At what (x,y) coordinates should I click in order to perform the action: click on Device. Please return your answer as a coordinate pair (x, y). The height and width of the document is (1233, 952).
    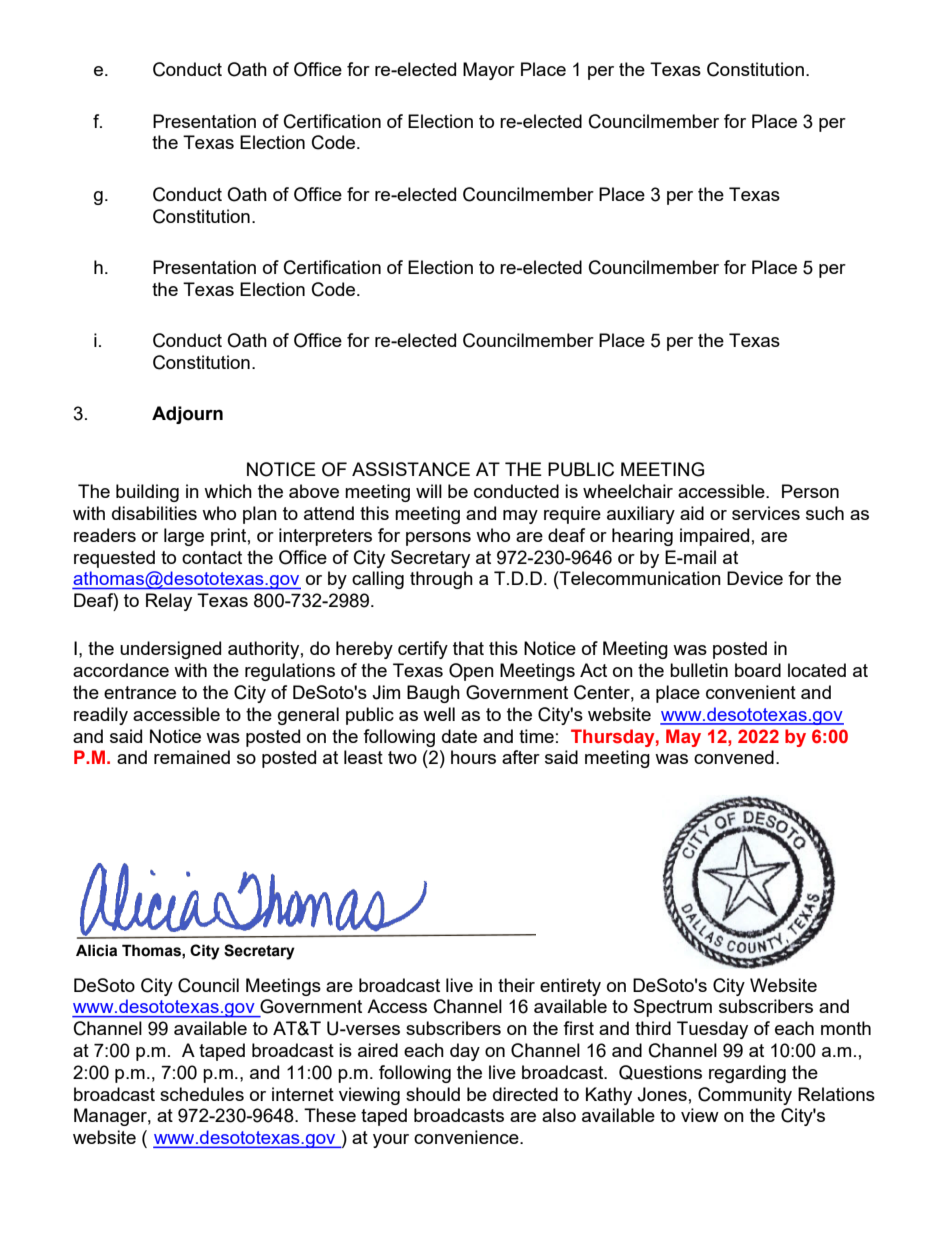
    Looking at the image, I should click on (755, 578).
